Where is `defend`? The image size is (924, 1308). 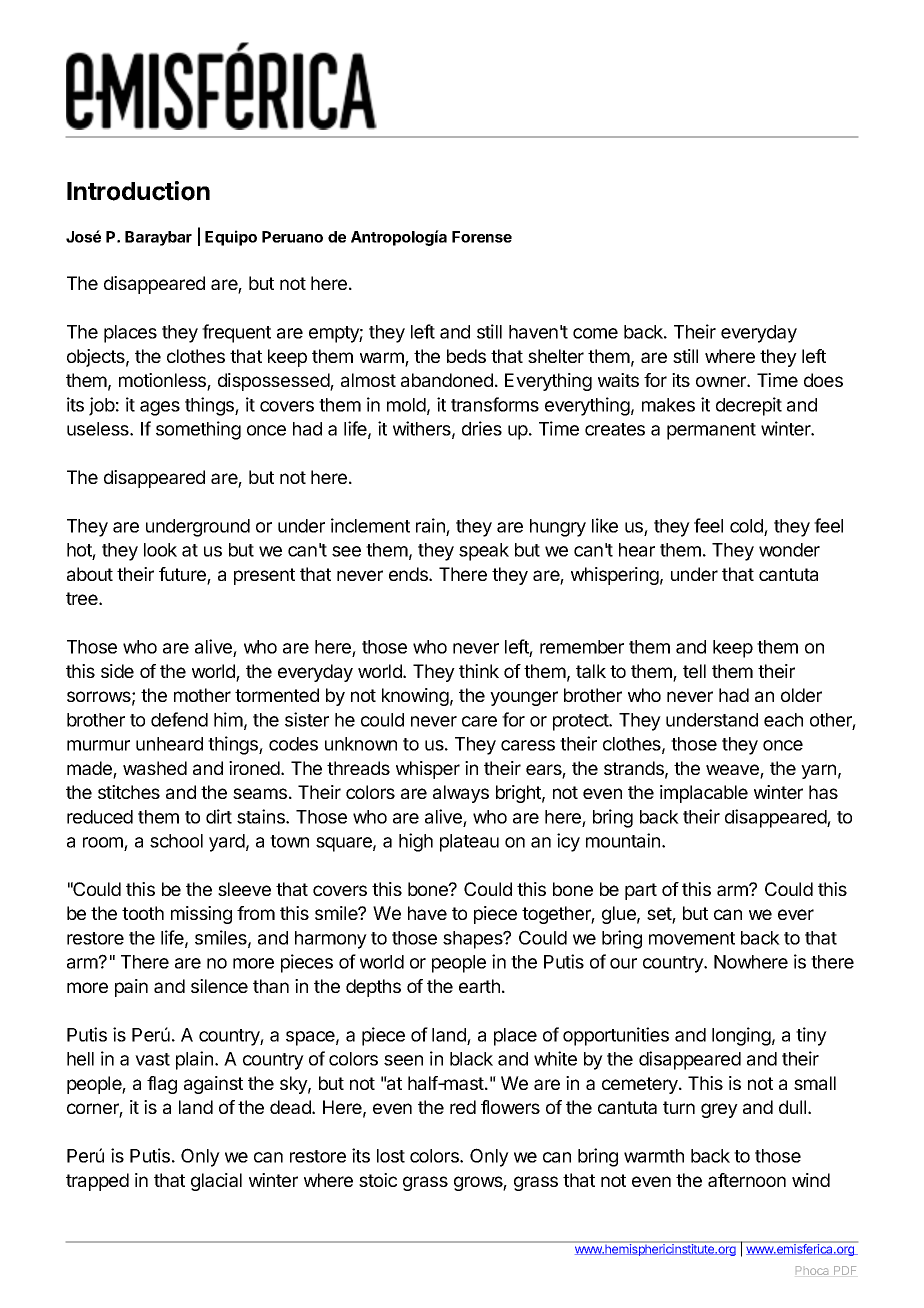 defend is located at coordinates (179, 719).
